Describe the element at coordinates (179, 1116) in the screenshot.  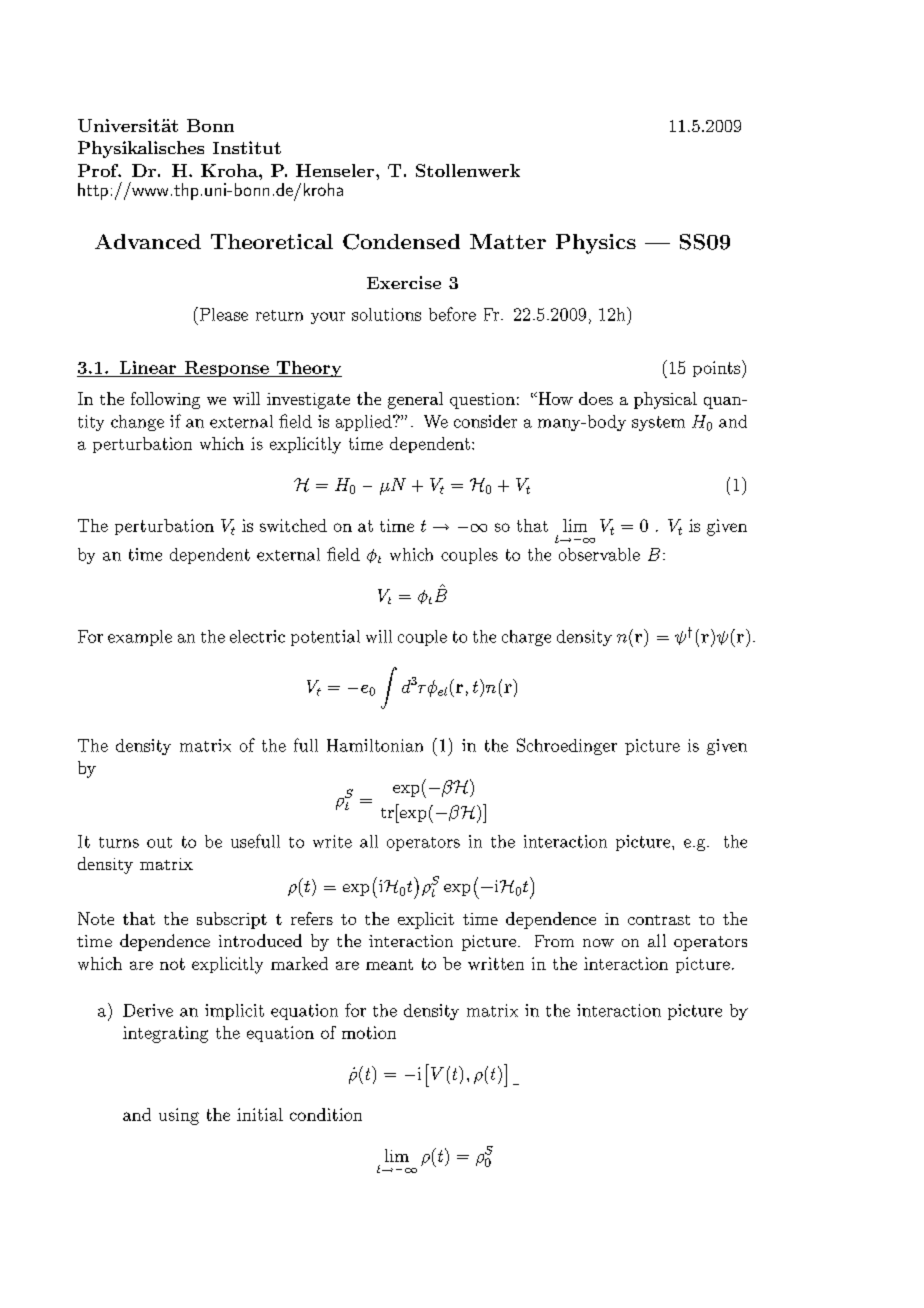
I see `using` at that location.
